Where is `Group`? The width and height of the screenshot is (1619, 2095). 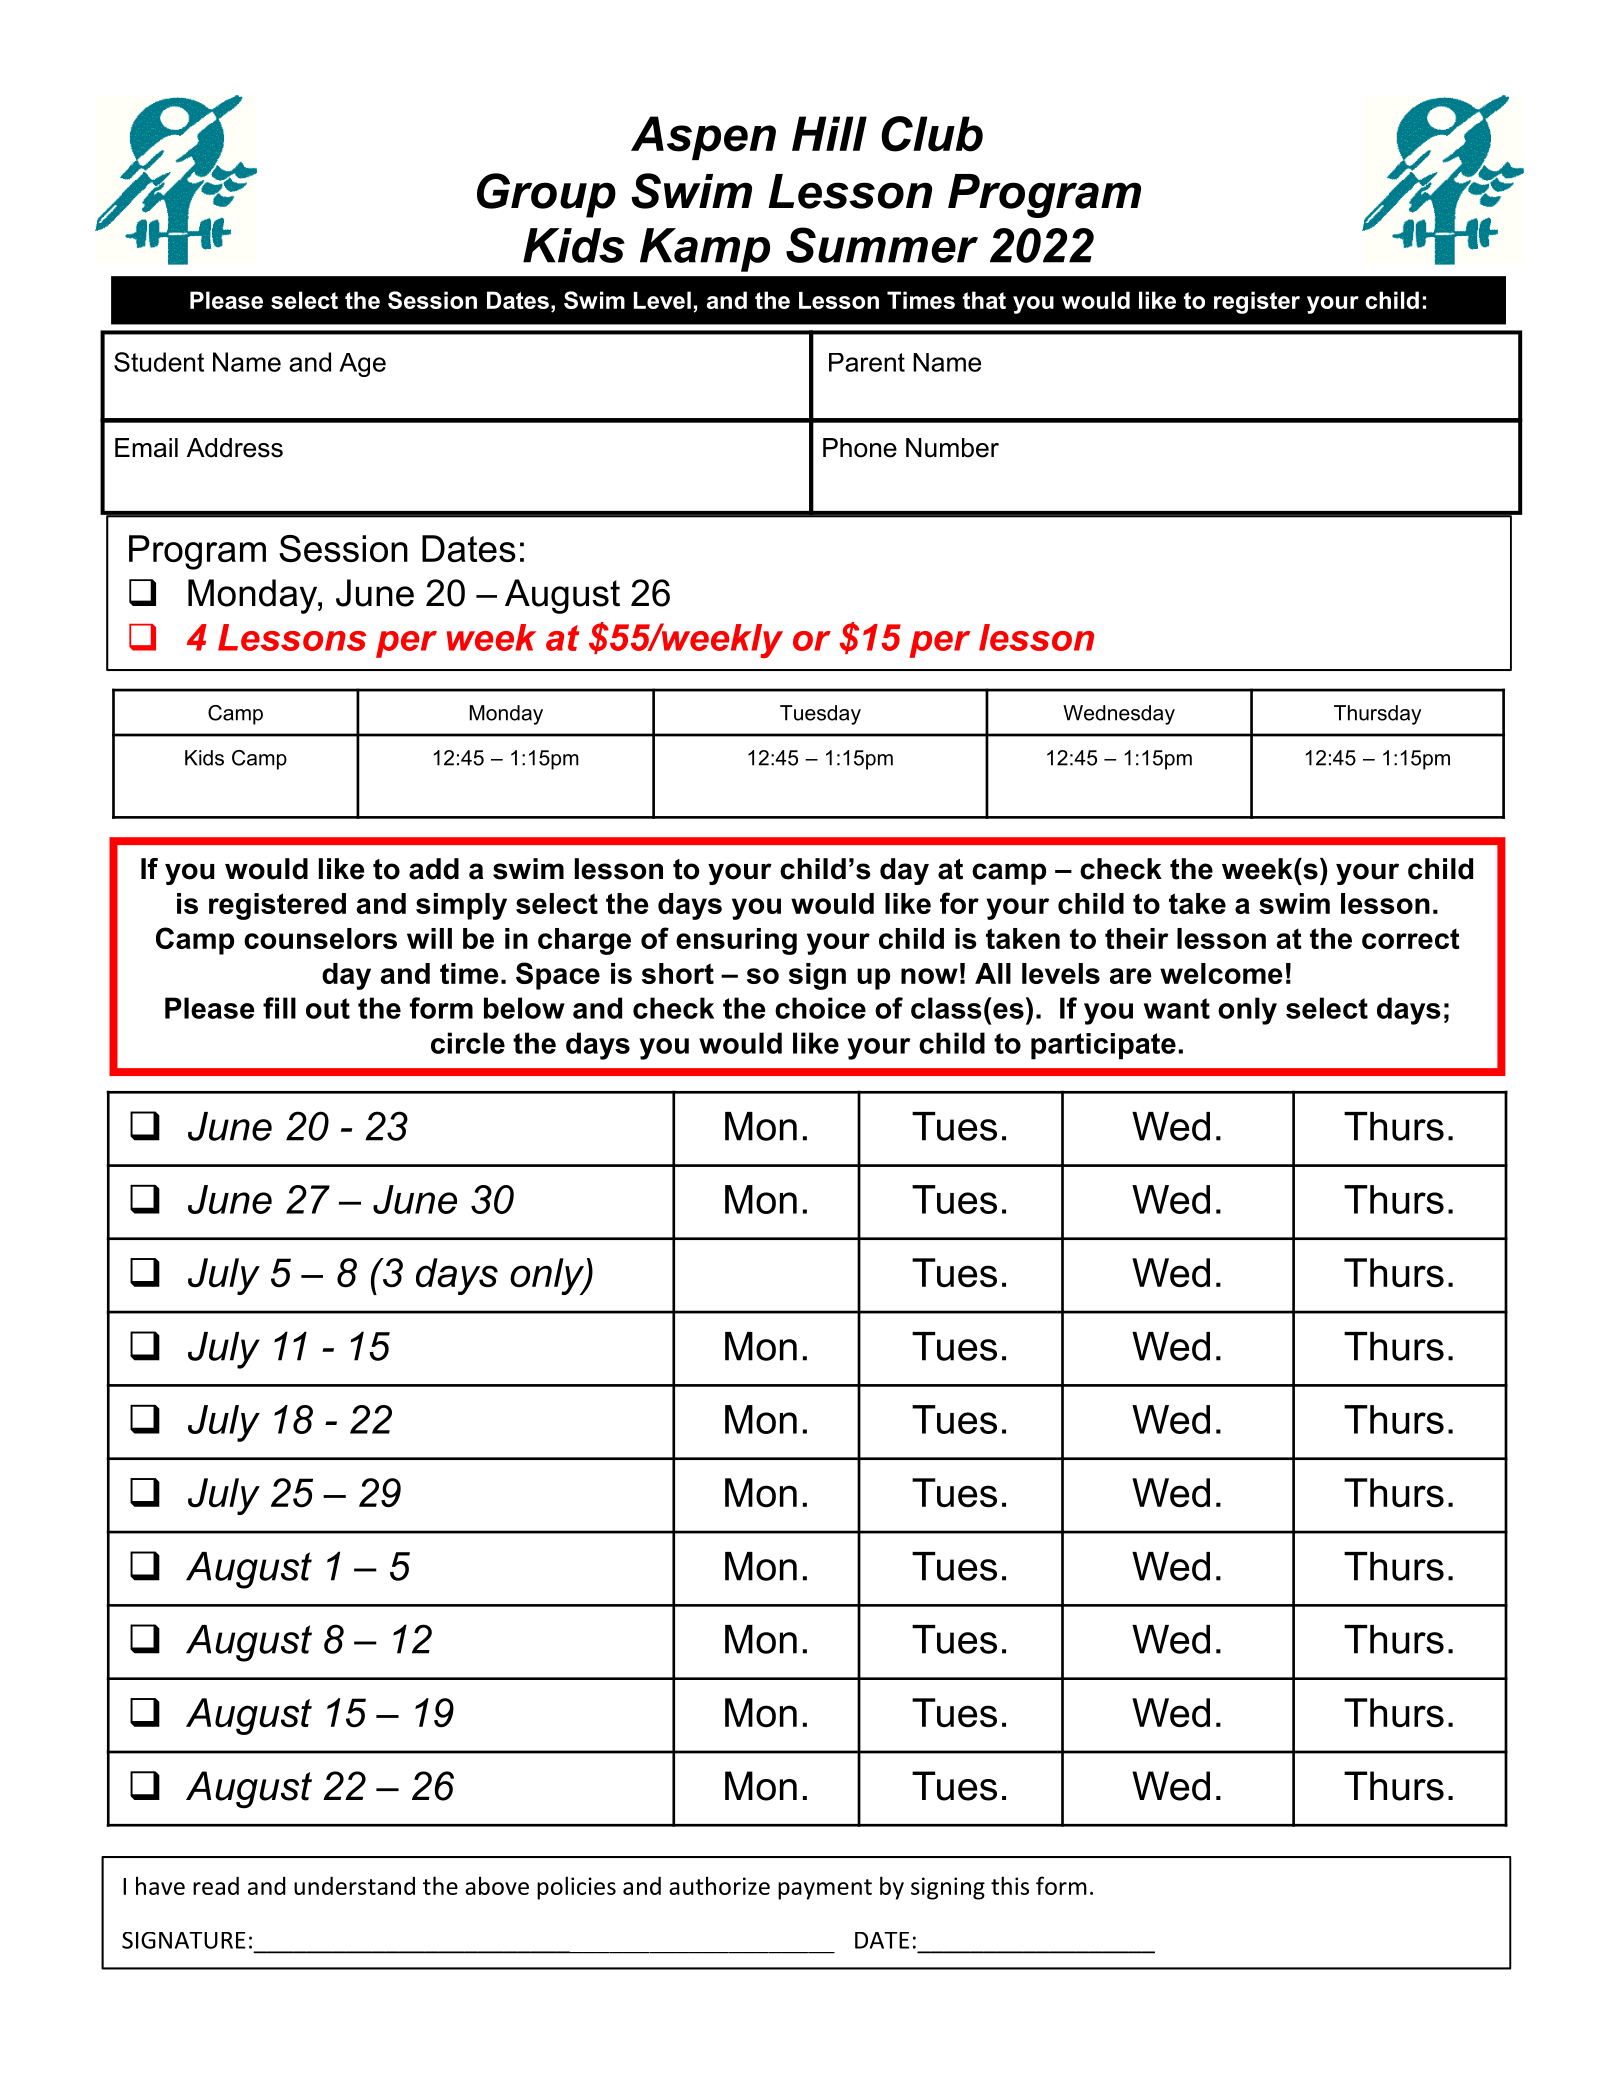
Group is located at coordinates (546, 195).
